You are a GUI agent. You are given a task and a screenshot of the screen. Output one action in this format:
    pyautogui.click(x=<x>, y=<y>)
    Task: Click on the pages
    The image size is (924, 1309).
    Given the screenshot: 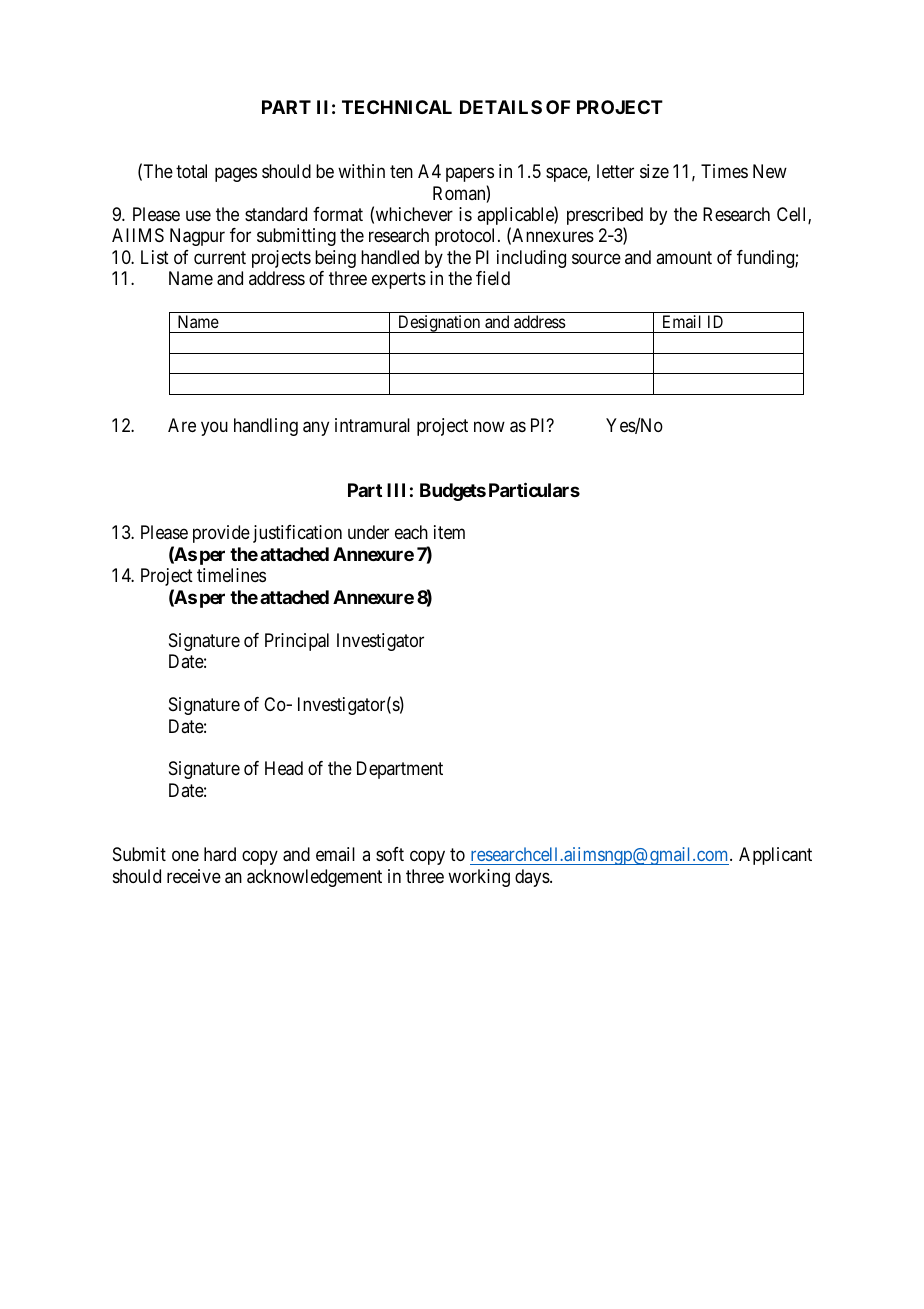 What is the action you would take?
    pyautogui.click(x=236, y=175)
